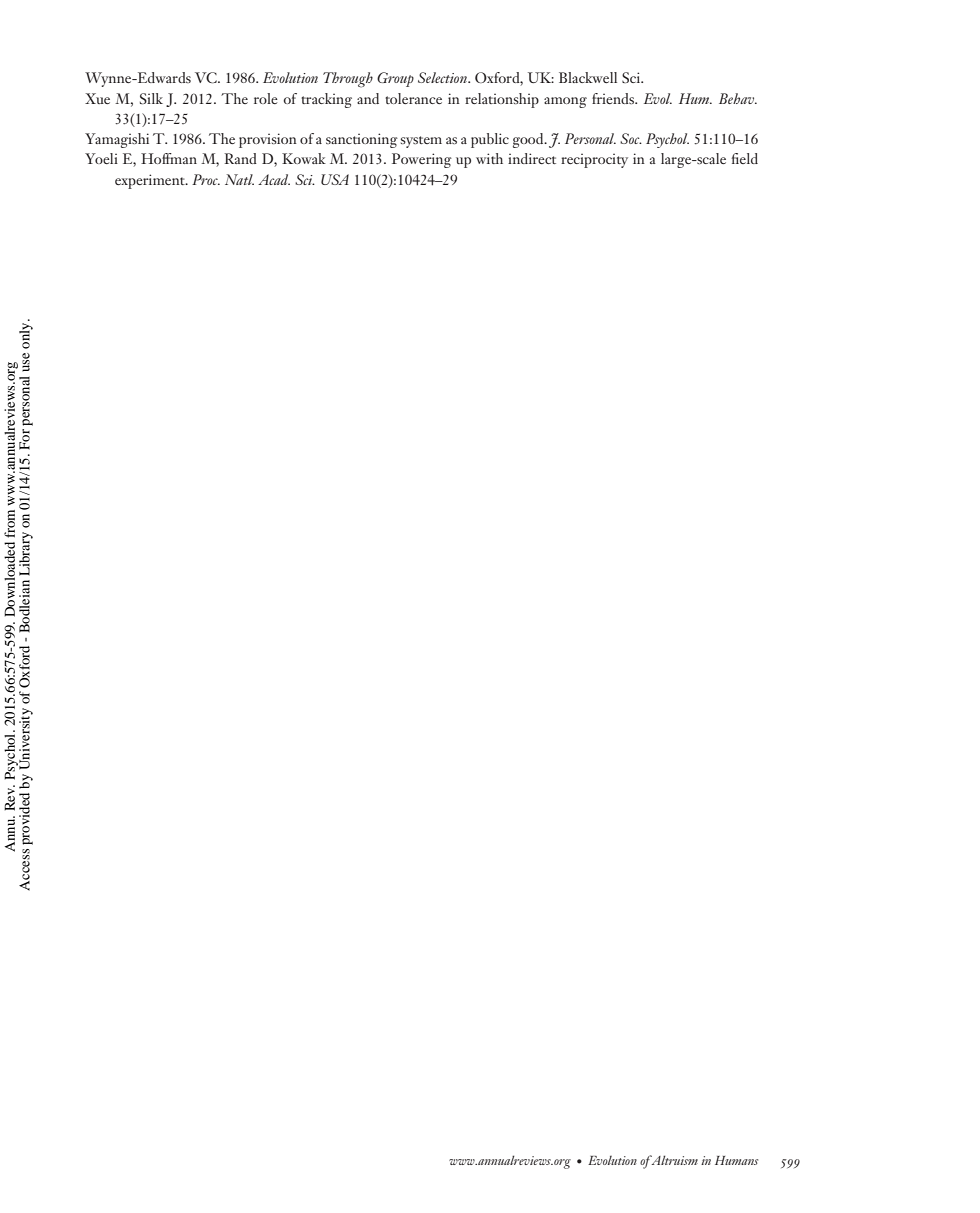 Image resolution: width=980 pixels, height=1213 pixels. I want to click on USA, so click(335, 179).
